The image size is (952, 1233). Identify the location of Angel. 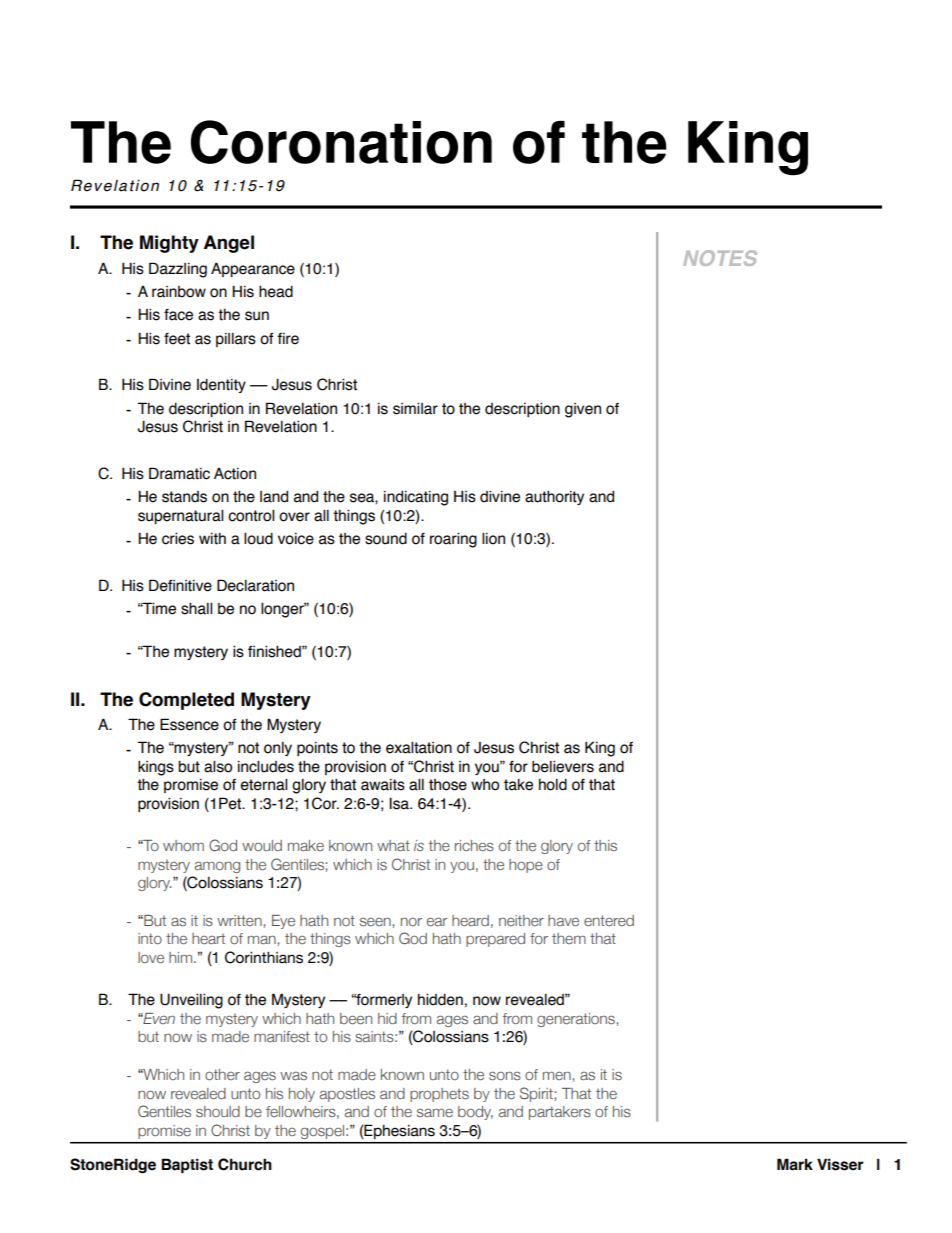
(229, 244).
